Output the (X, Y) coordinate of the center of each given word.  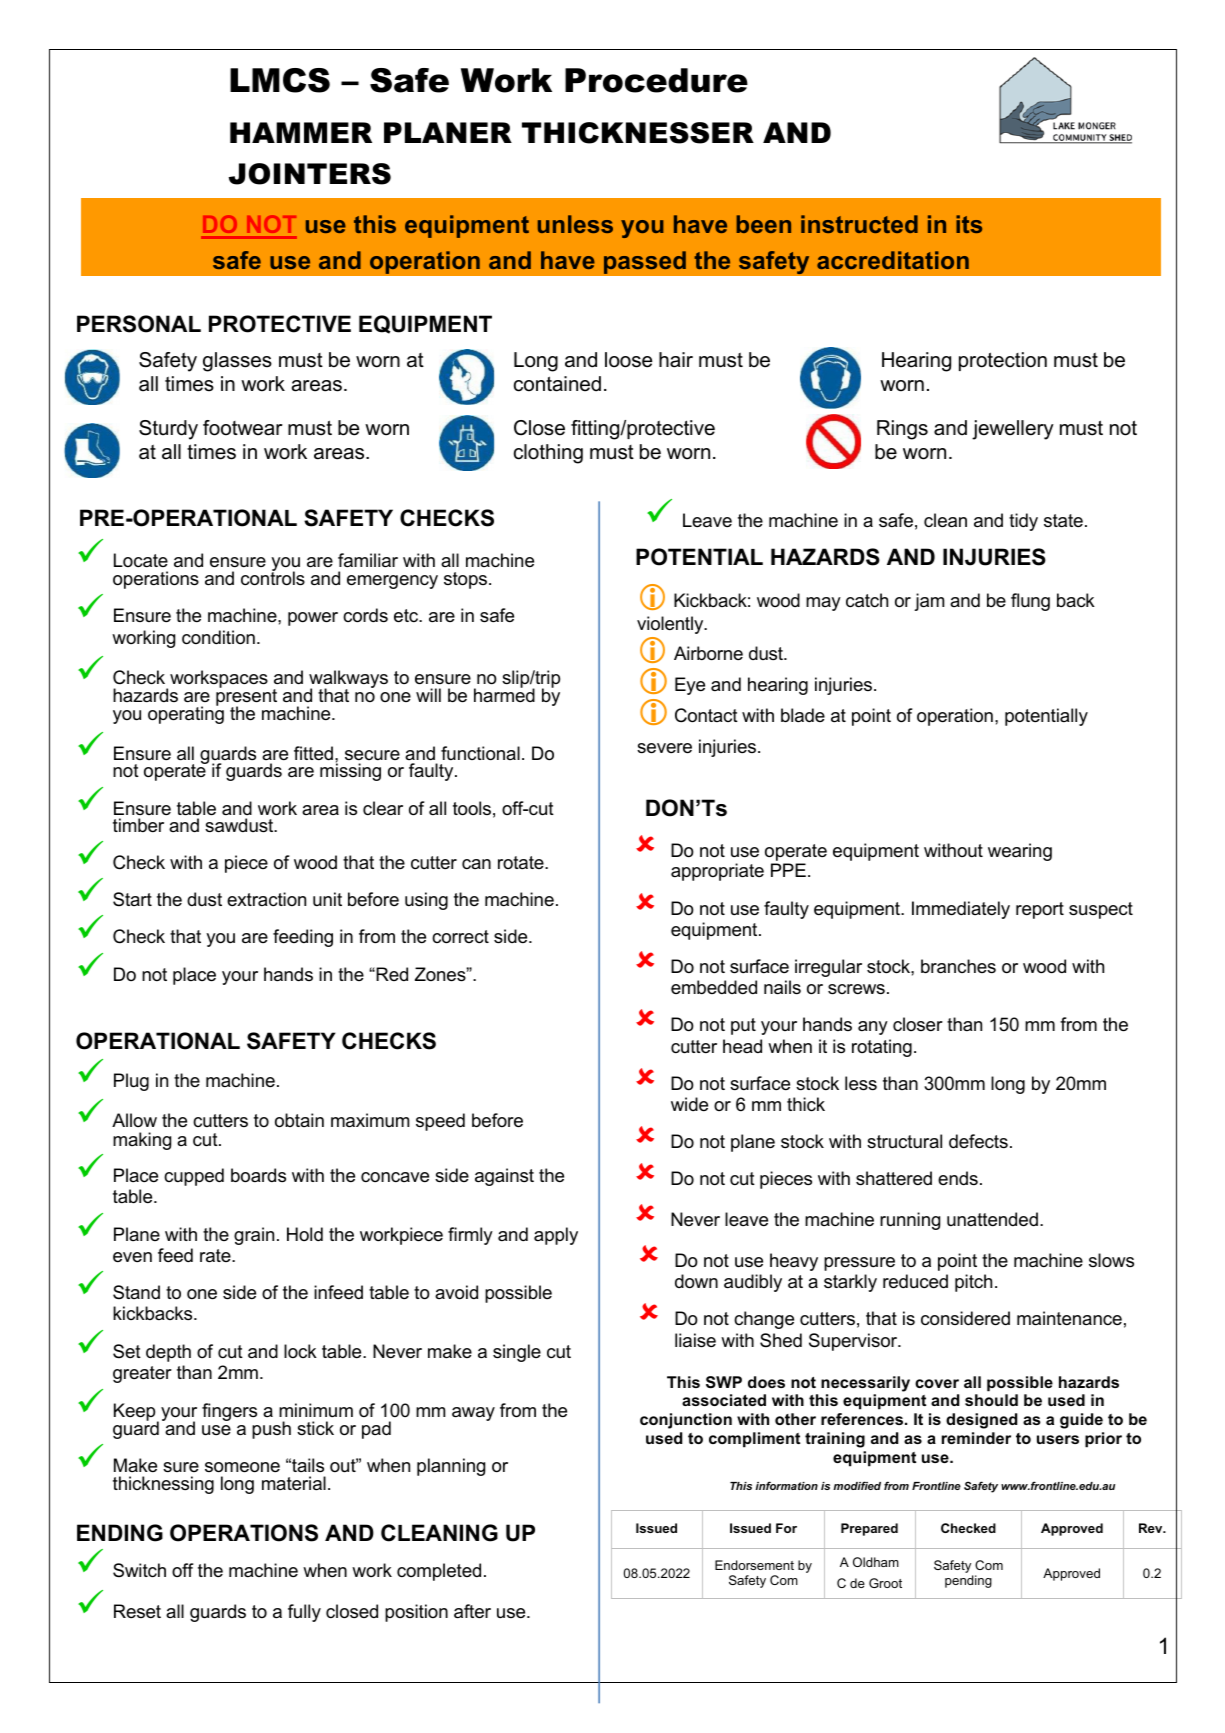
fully (304, 1613)
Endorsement (754, 1565)
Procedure (656, 80)
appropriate (717, 872)
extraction (266, 899)
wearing (1020, 852)
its (969, 224)
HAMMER (301, 132)
